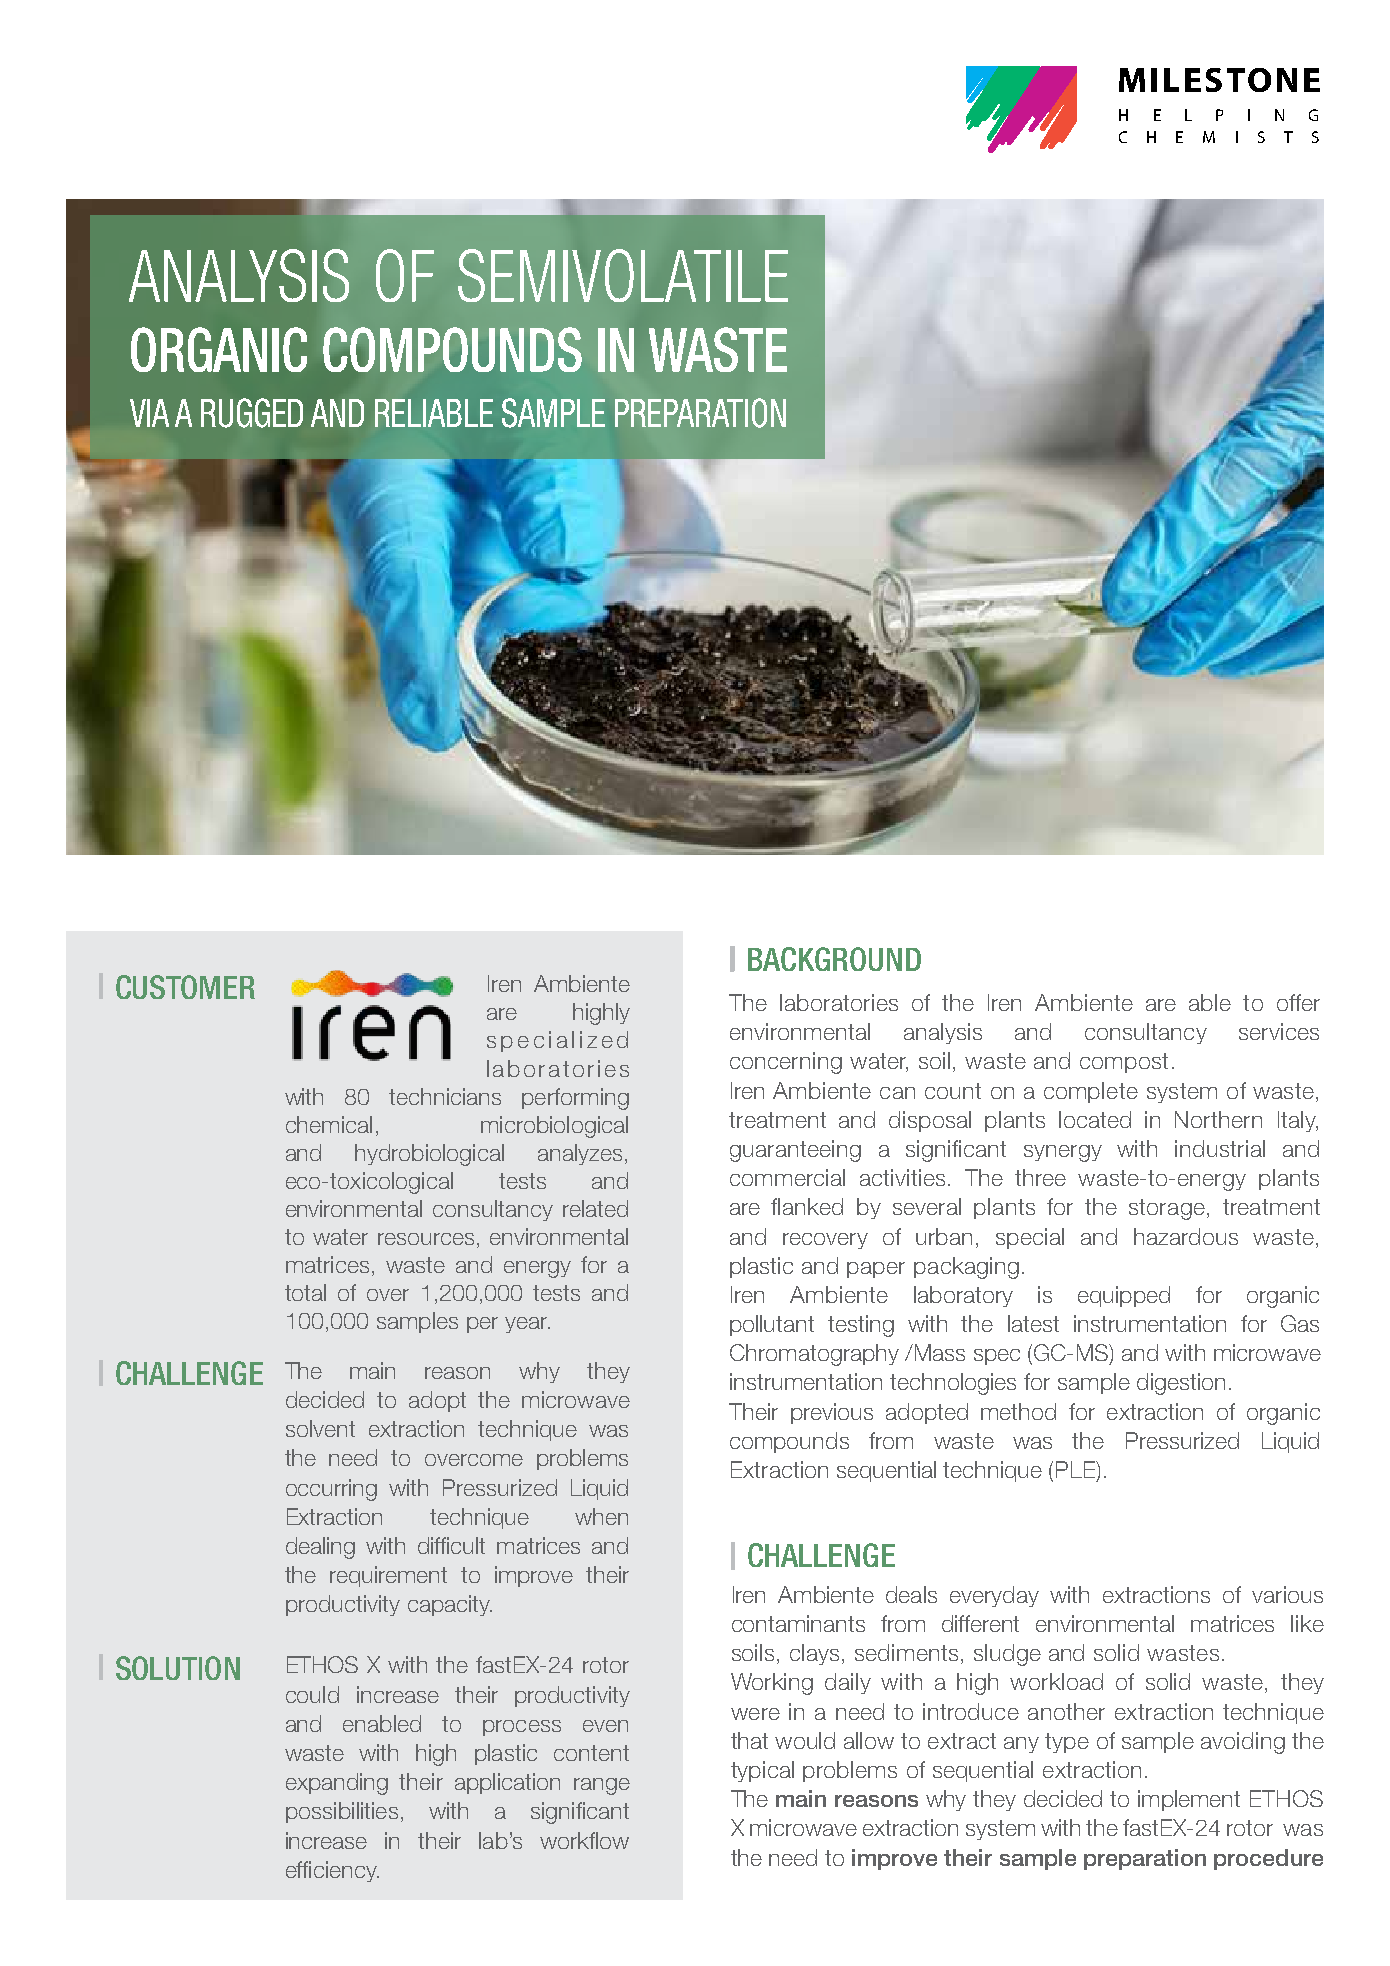 This image has width=1390, height=1966. I want to click on hazardous, so click(1186, 1236).
